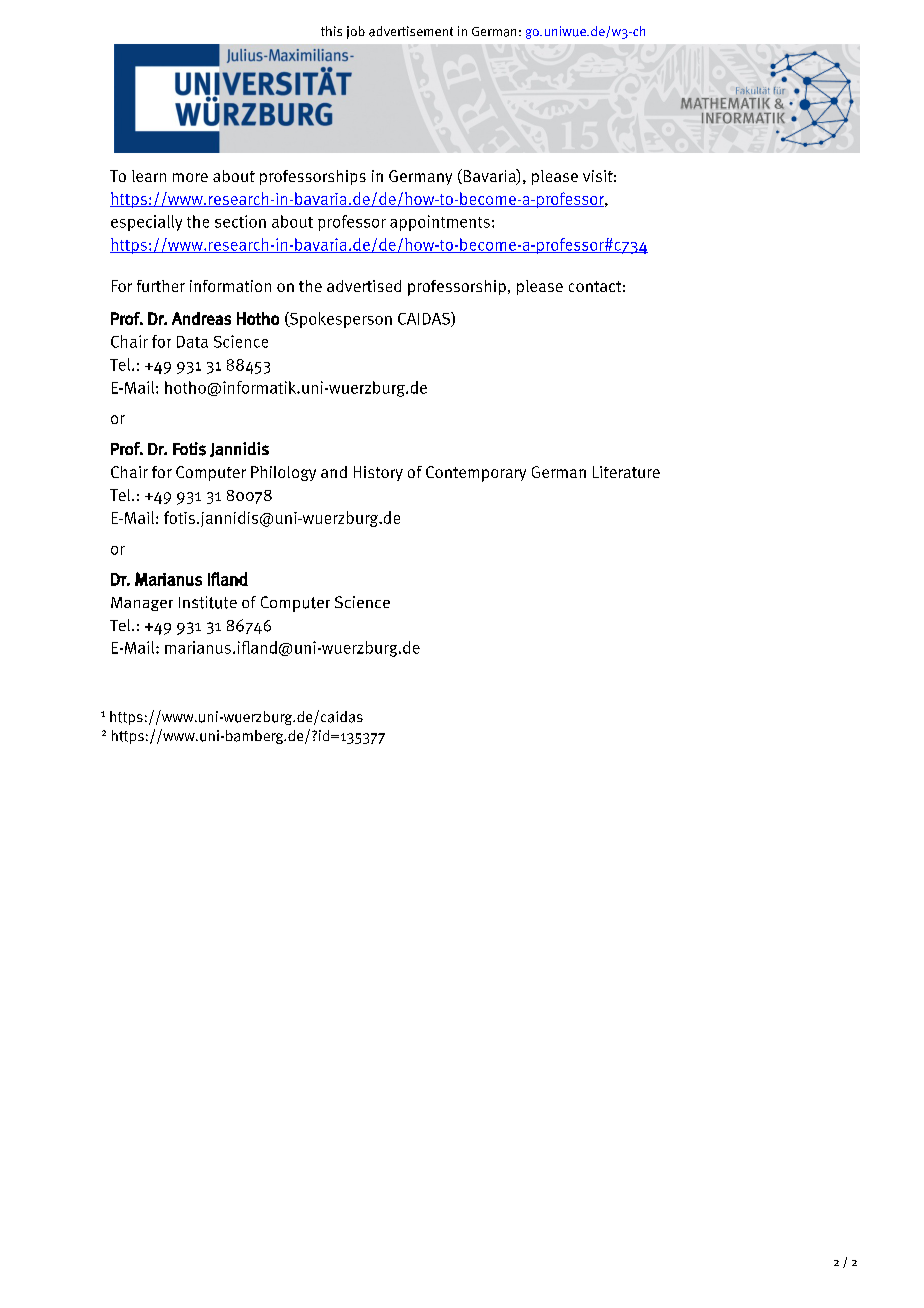  What do you see at coordinates (331, 31) in the image?
I see `this` at bounding box center [331, 31].
